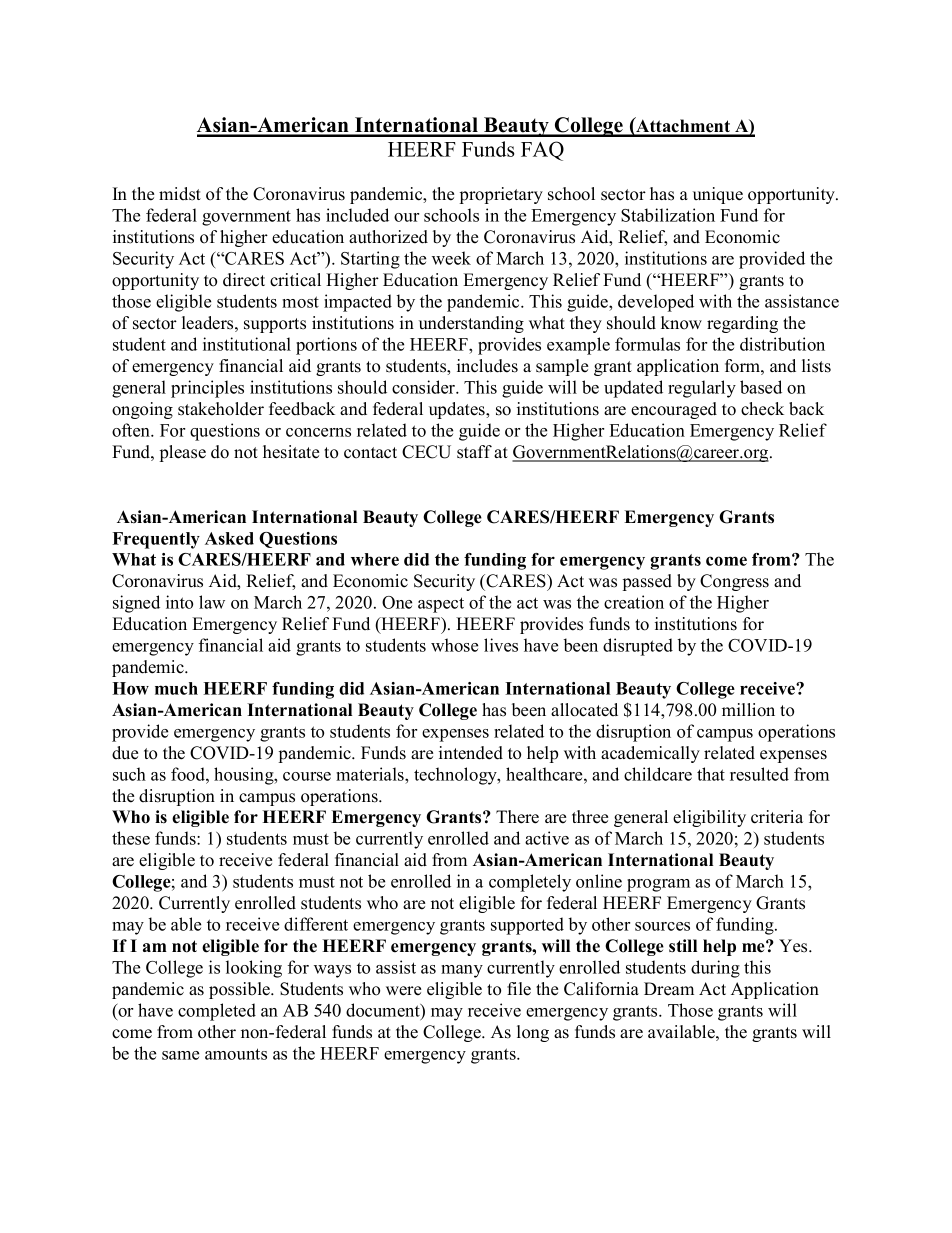  I want to click on check, so click(762, 409).
